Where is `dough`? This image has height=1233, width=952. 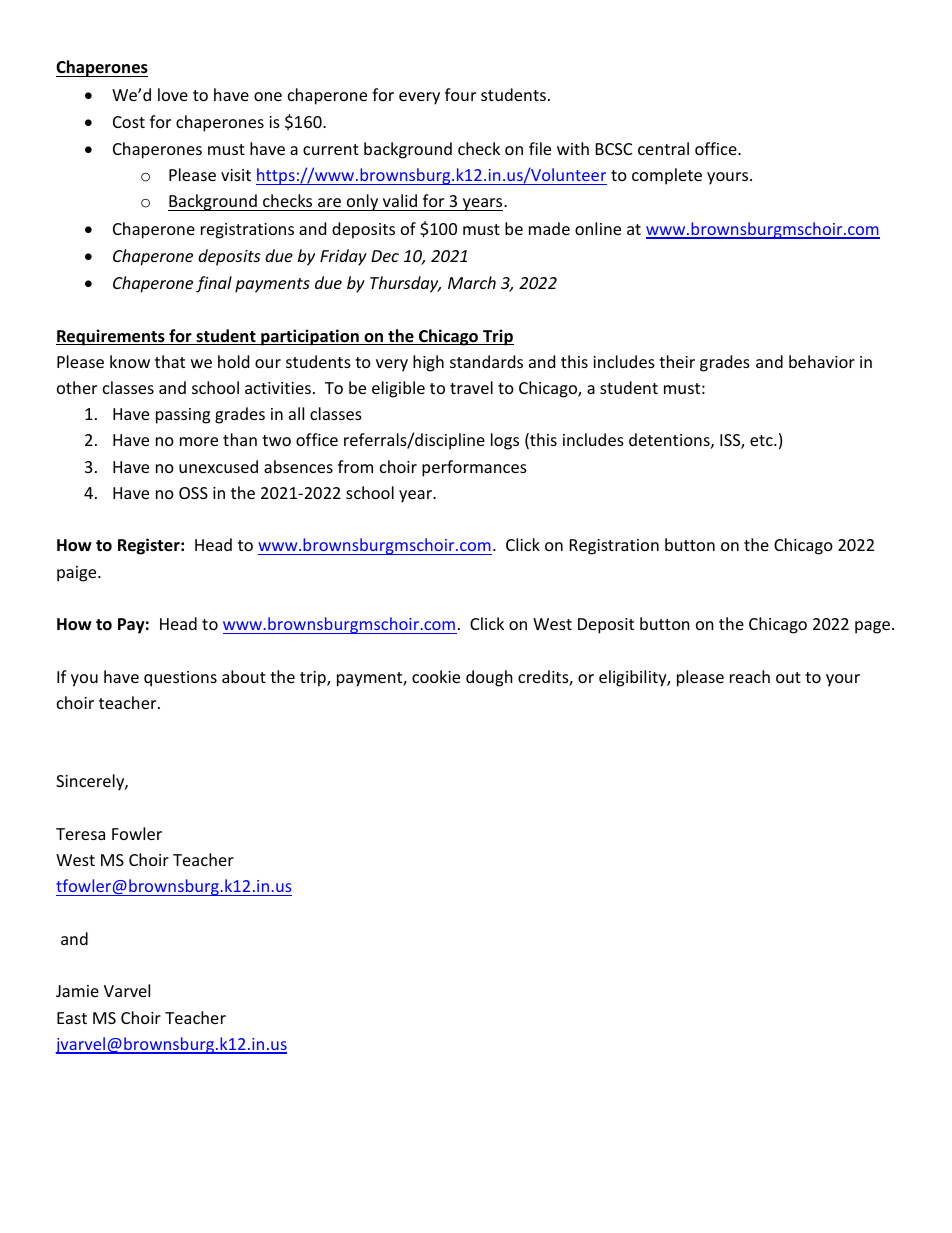 dough is located at coordinates (489, 678).
